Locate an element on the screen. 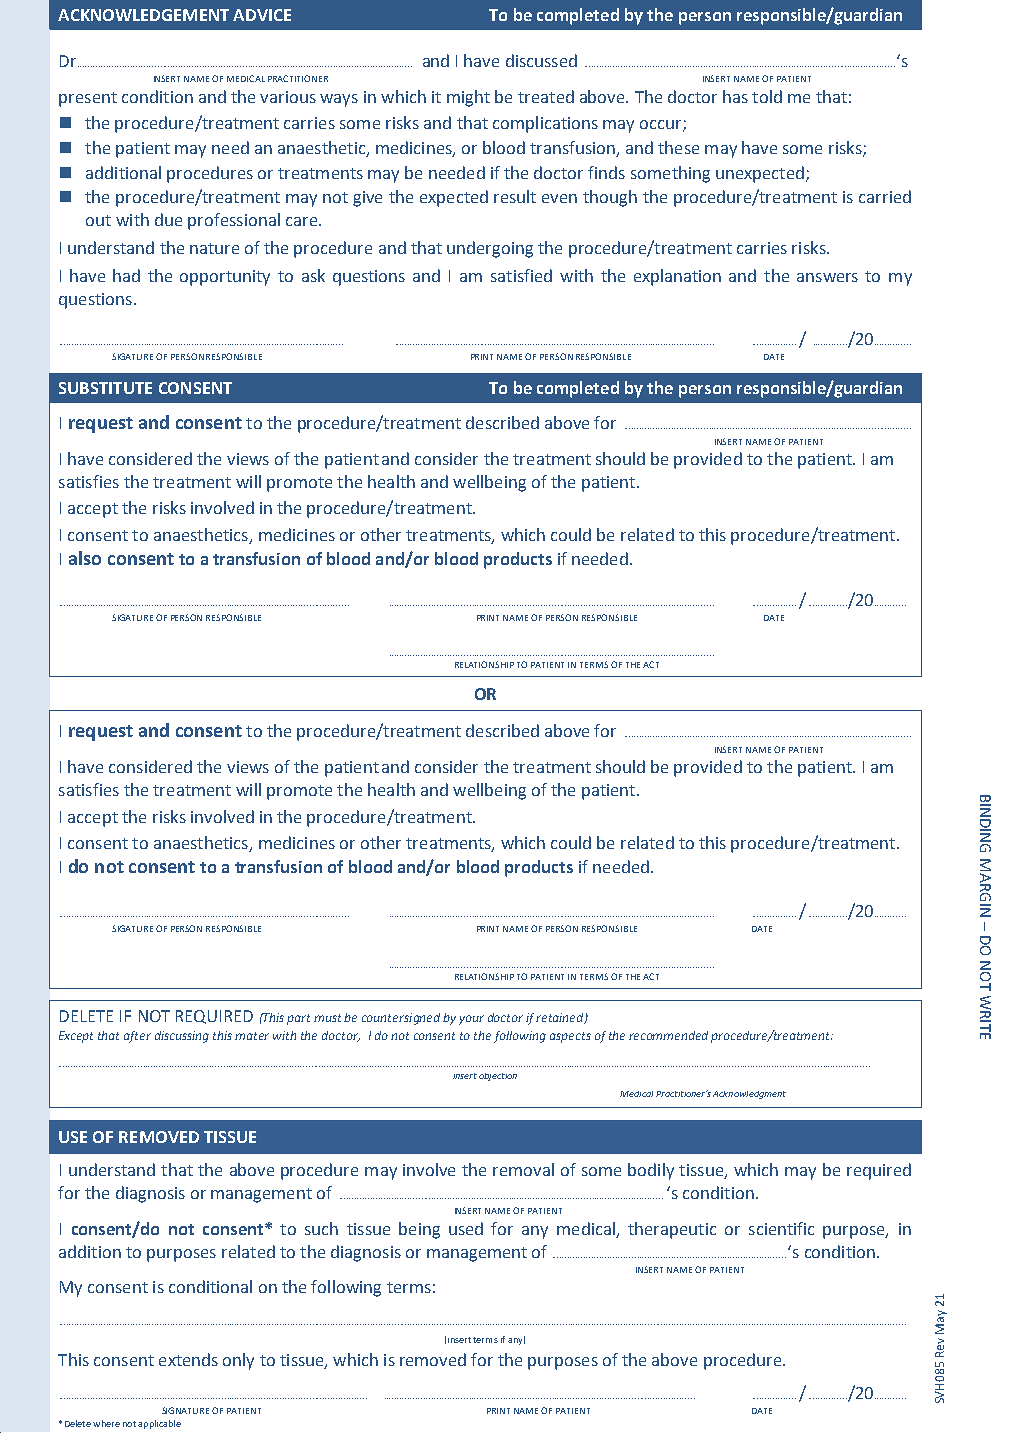  used is located at coordinates (466, 1228).
